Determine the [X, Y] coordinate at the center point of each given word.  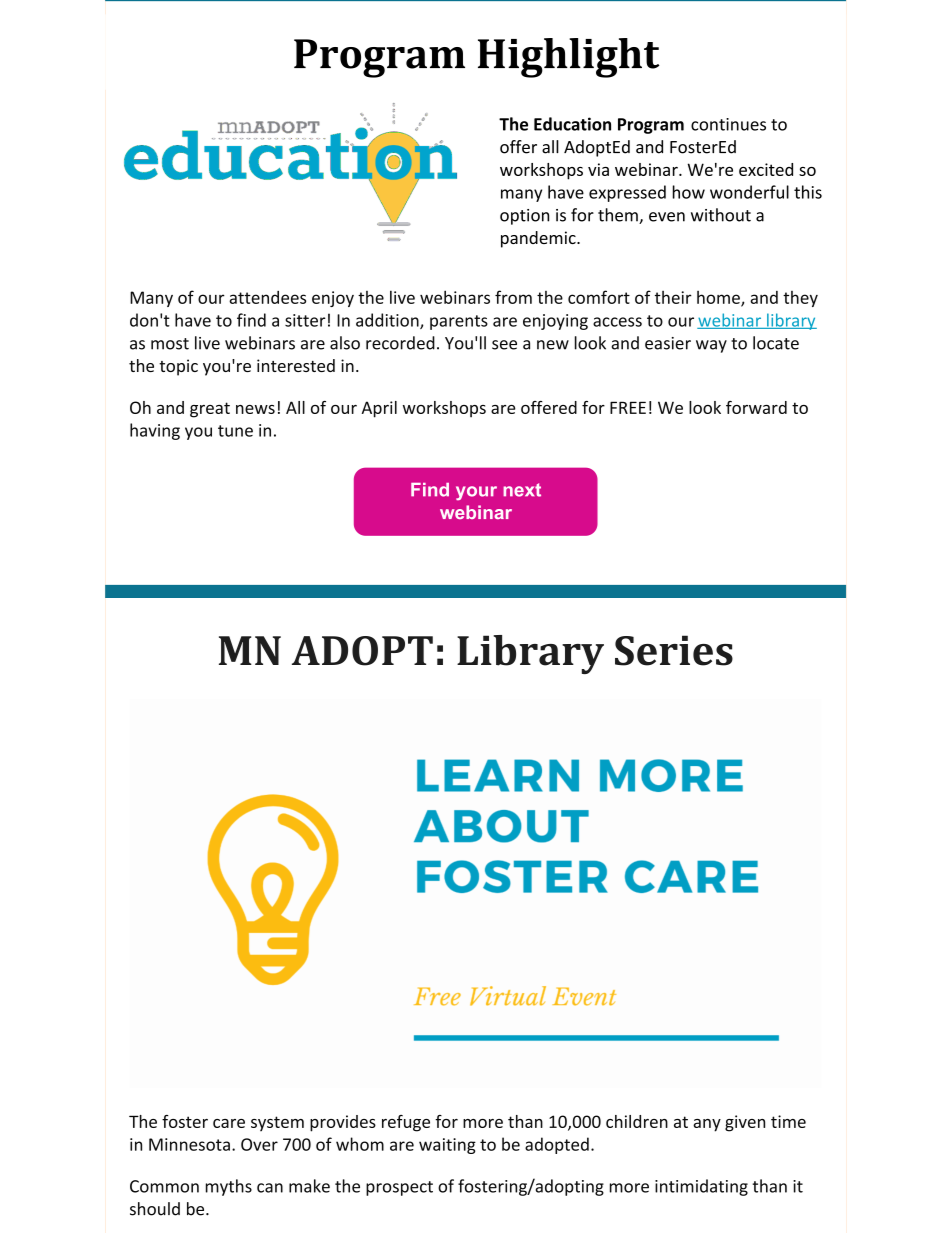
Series [674, 650]
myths [229, 1187]
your [476, 493]
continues [728, 124]
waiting [447, 1146]
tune [235, 431]
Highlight [569, 58]
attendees [267, 297]
